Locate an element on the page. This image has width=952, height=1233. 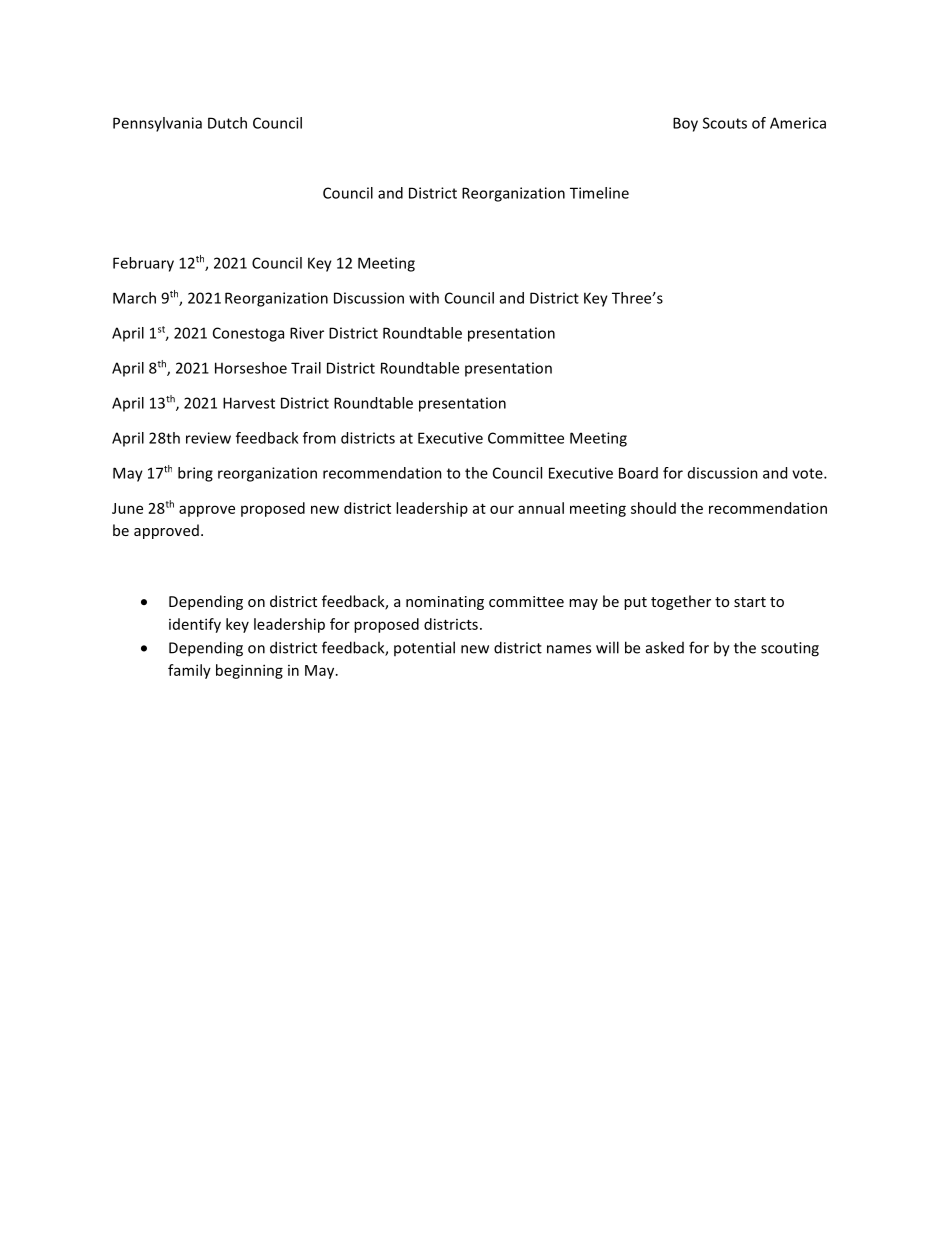
Scouts is located at coordinates (725, 123).
